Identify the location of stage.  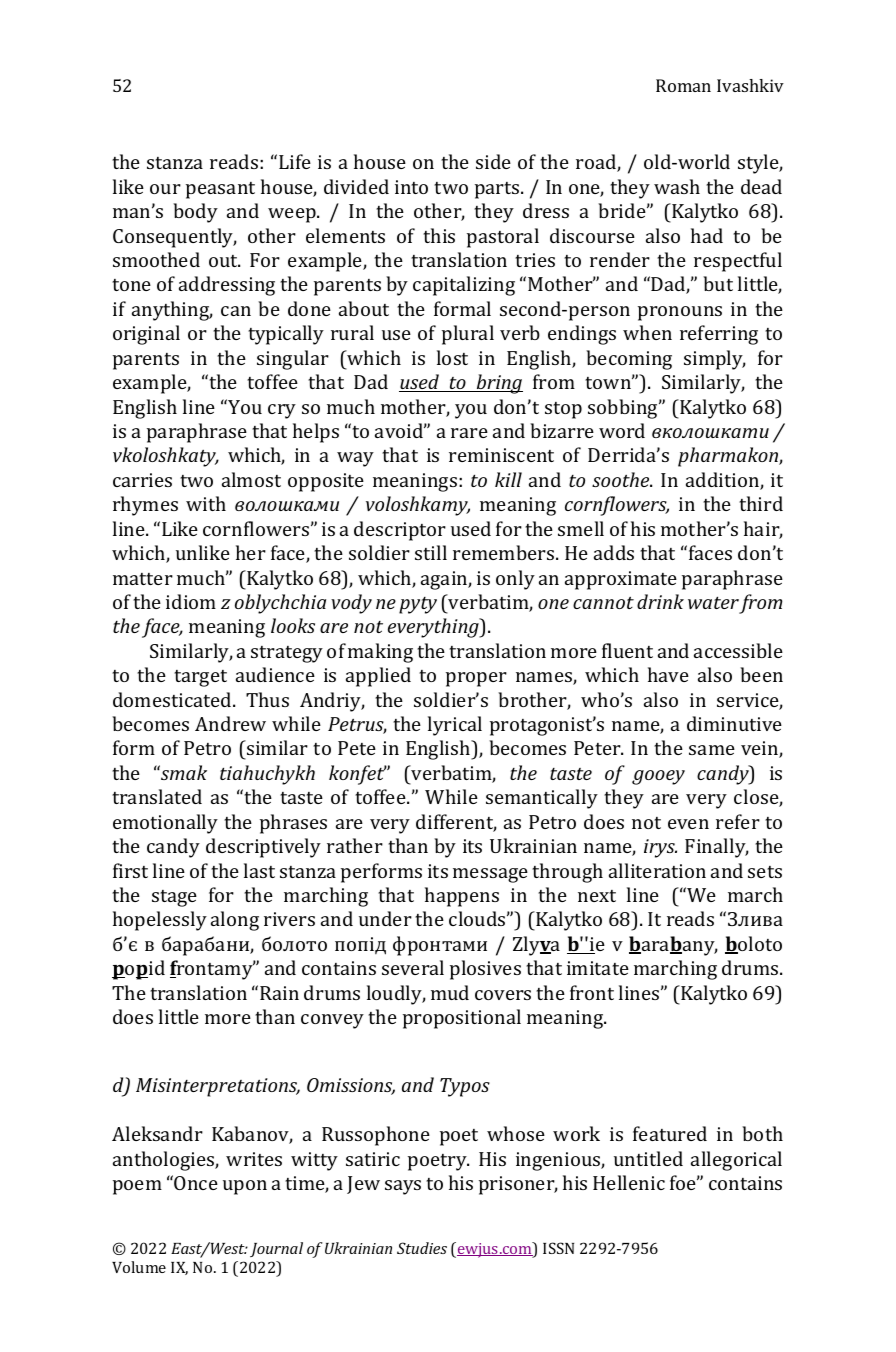
(174, 898).
